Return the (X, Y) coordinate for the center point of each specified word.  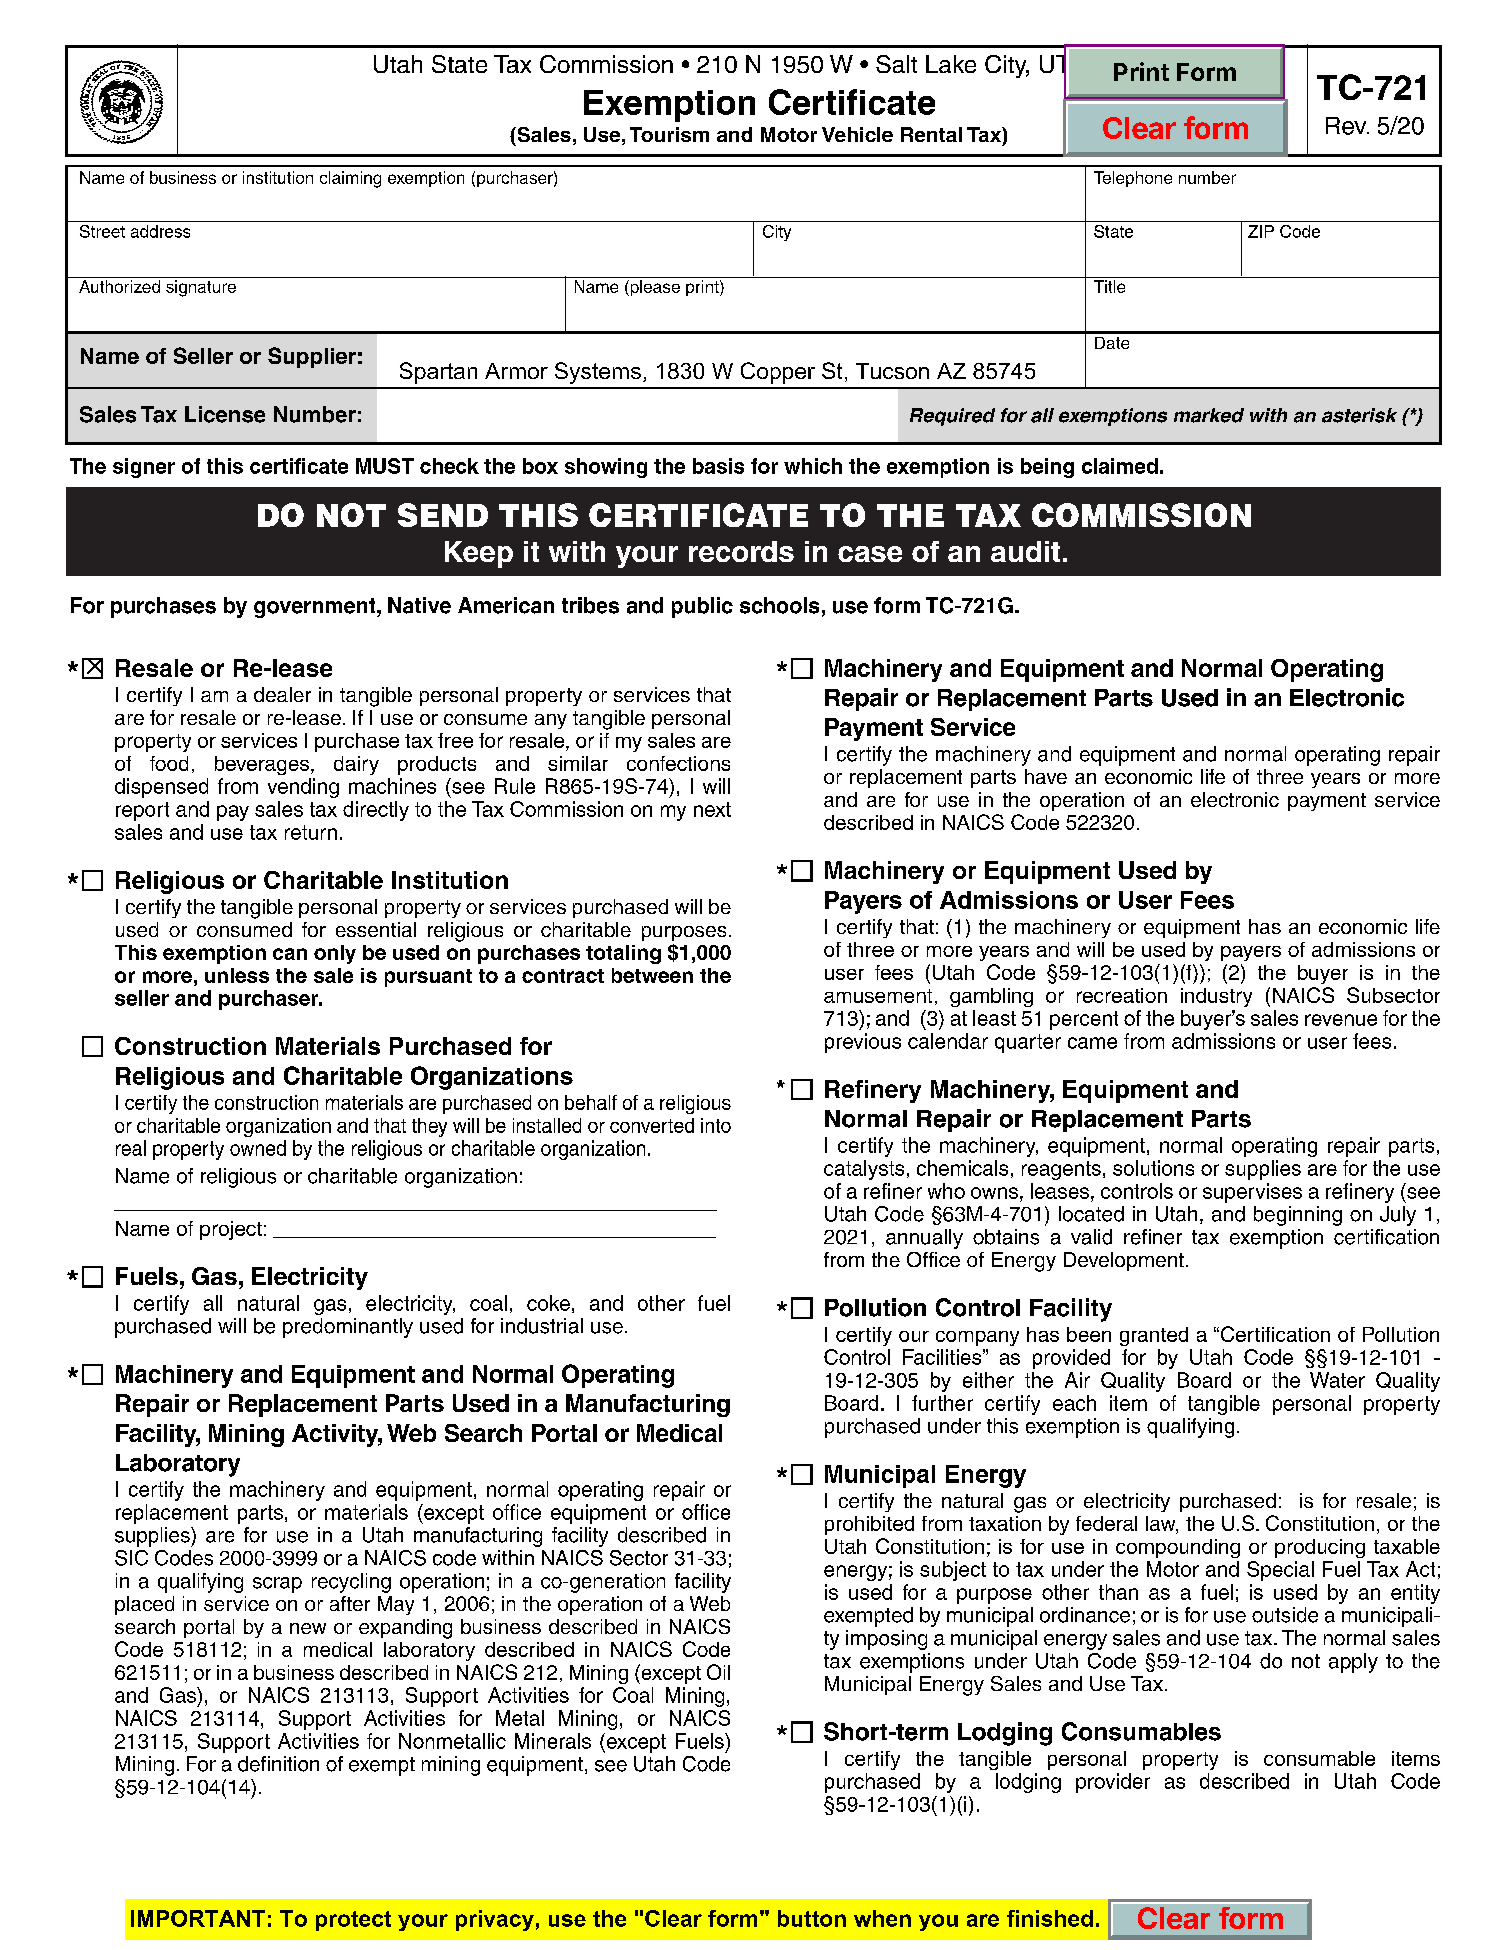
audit (1025, 551)
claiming (350, 179)
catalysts (864, 1170)
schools (779, 605)
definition (278, 1764)
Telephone (1133, 179)
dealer (282, 694)
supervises (1252, 1193)
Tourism (669, 134)
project (231, 1230)
